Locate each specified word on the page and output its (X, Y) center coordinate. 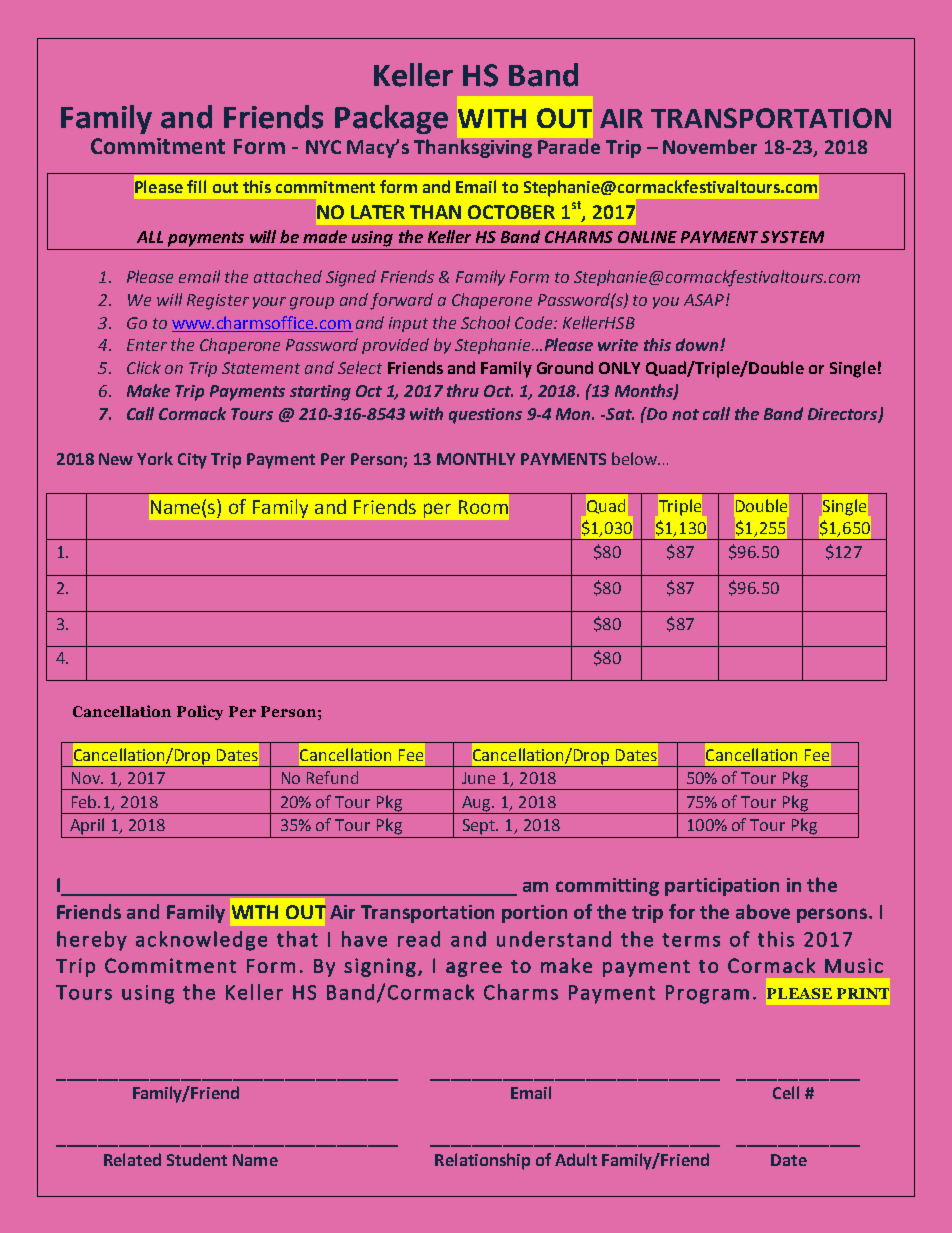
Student (197, 1159)
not (685, 414)
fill (196, 186)
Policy (200, 712)
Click (144, 367)
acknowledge (201, 941)
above (763, 911)
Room (483, 507)
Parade (569, 146)
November (710, 146)
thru (463, 390)
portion (534, 914)
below (635, 458)
